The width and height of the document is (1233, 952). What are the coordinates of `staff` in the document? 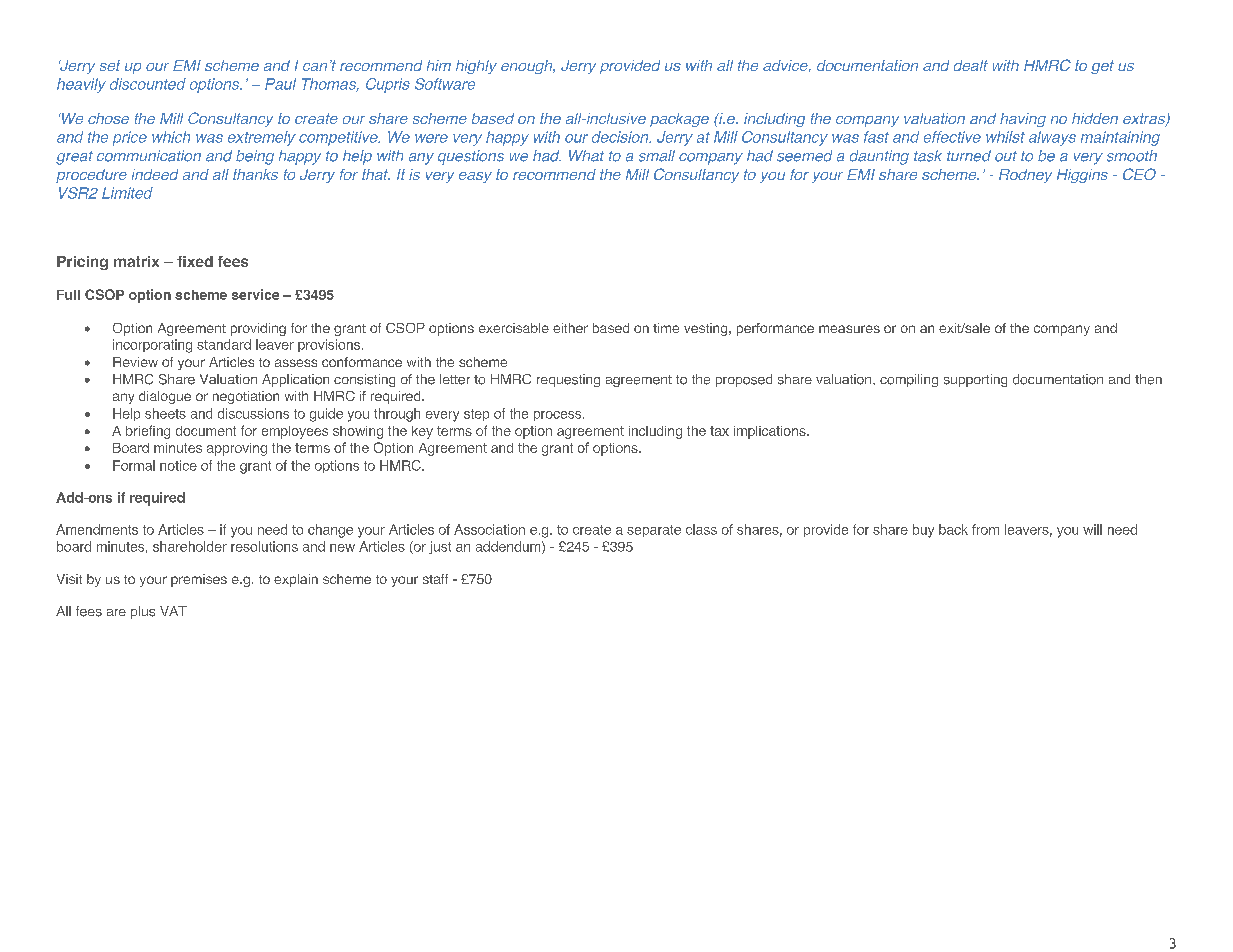 It's located at (435, 579).
